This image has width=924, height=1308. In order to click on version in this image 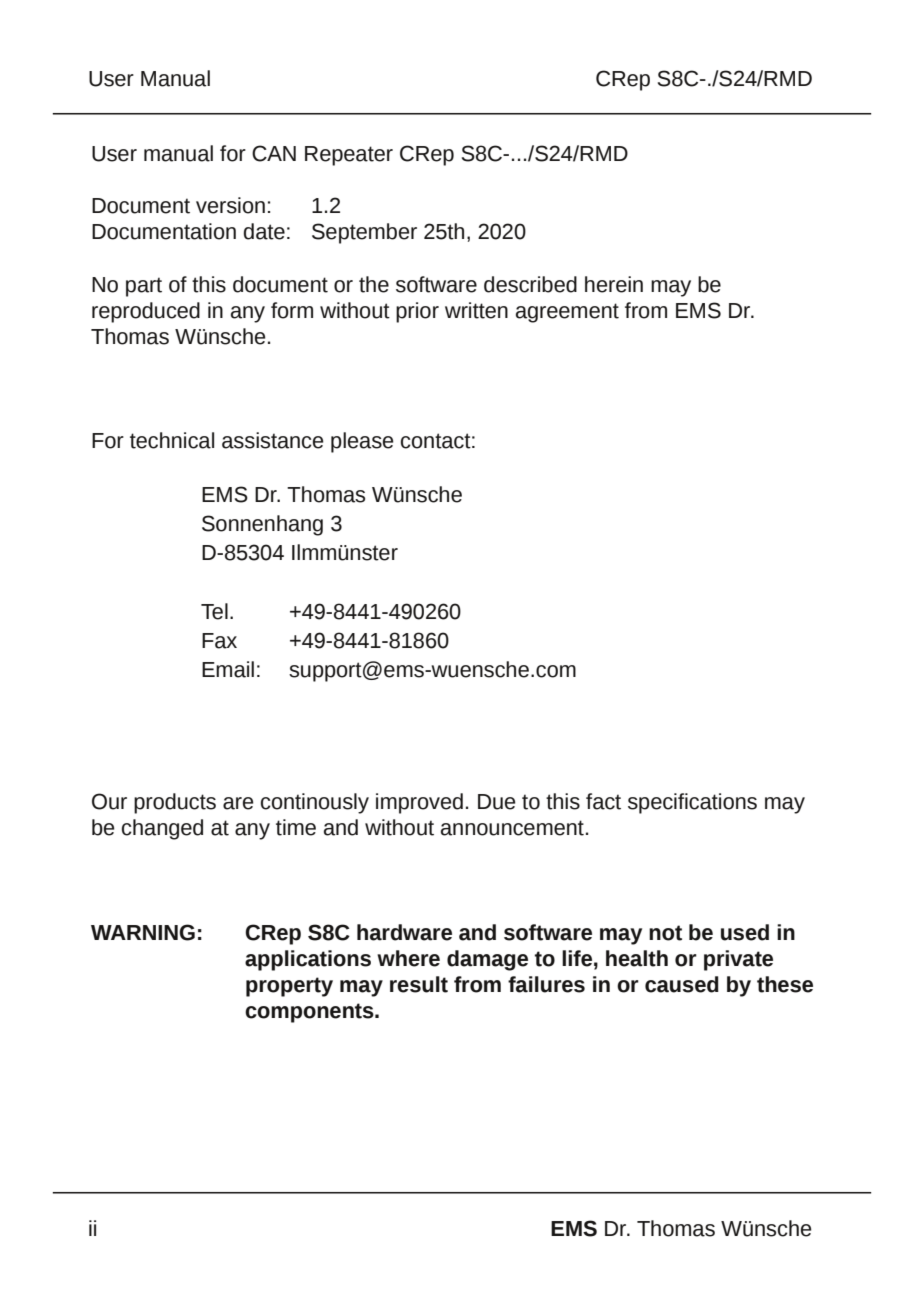, I will do `click(230, 205)`.
